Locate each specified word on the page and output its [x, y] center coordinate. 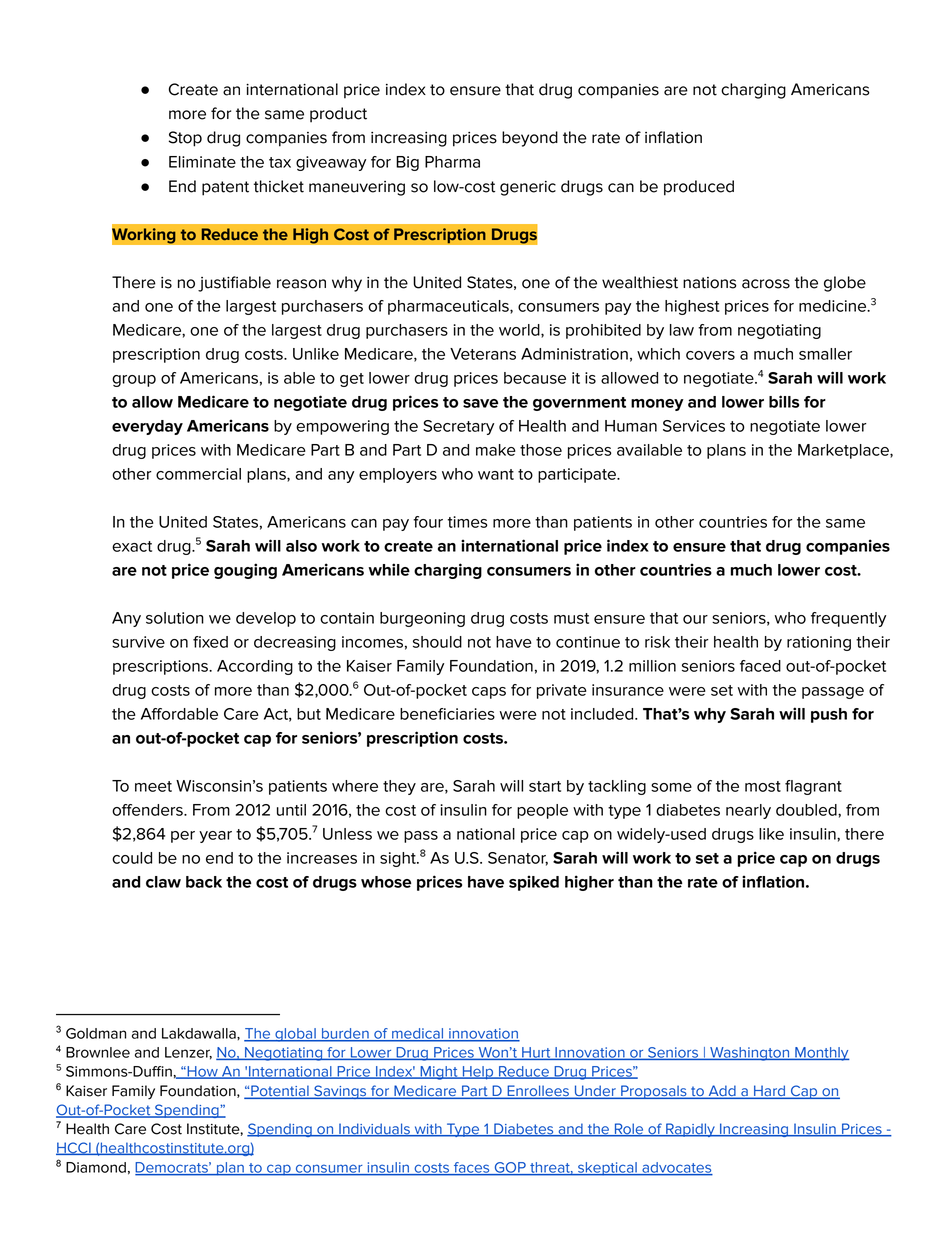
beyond [530, 139]
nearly [748, 811]
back [204, 882]
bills [784, 401]
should [437, 642]
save [480, 403]
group [134, 381]
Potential [280, 1092]
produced [699, 188]
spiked [534, 883]
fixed [210, 642]
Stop [185, 139]
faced [760, 666]
